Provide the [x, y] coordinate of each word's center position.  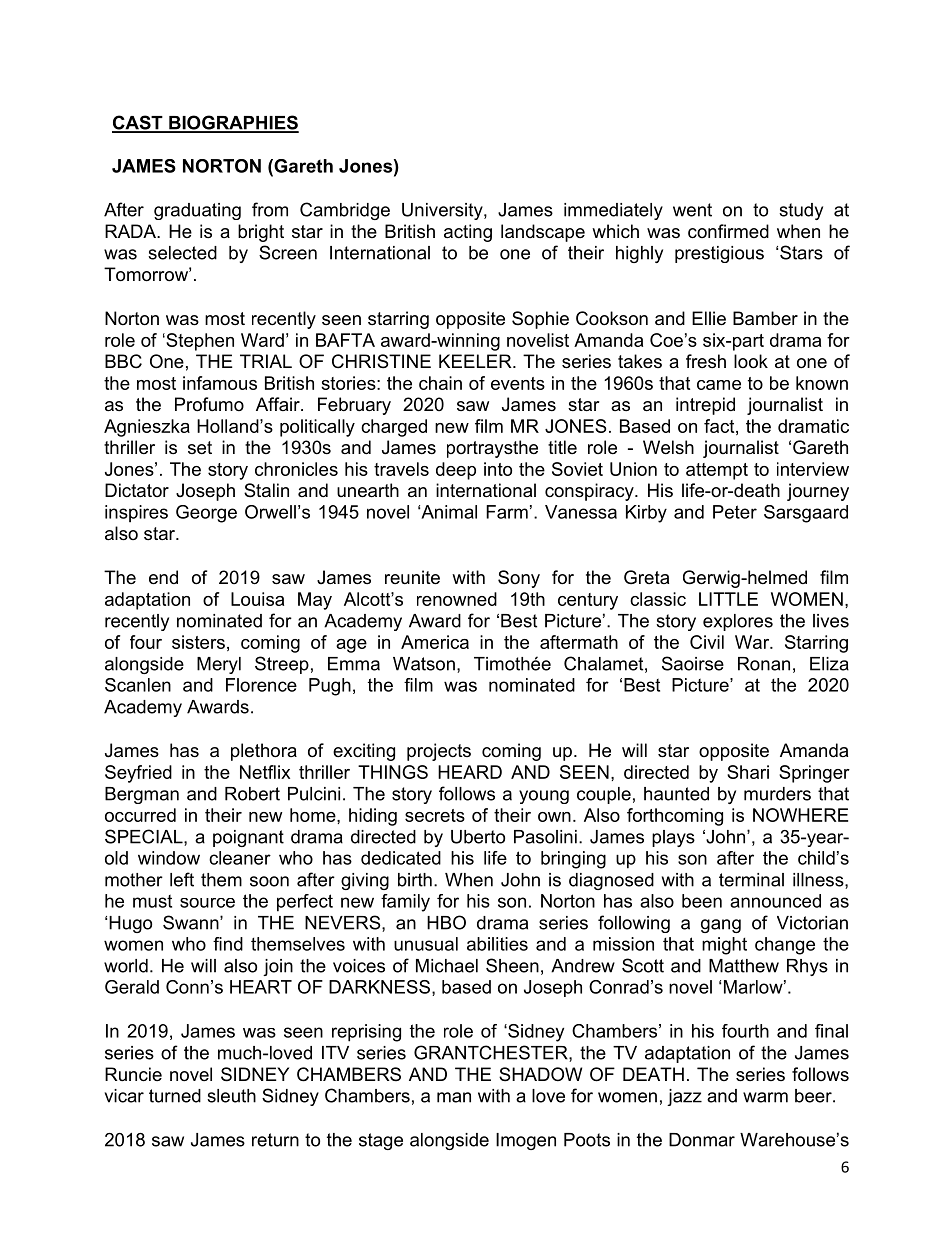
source [207, 903]
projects [439, 752]
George [206, 514]
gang [721, 926]
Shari [748, 772]
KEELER [476, 361]
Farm [507, 512]
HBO [446, 922]
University [443, 211]
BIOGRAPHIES [233, 123]
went [692, 210]
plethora [264, 752]
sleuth [231, 1096]
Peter [735, 512]
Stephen [199, 342]
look [751, 361]
